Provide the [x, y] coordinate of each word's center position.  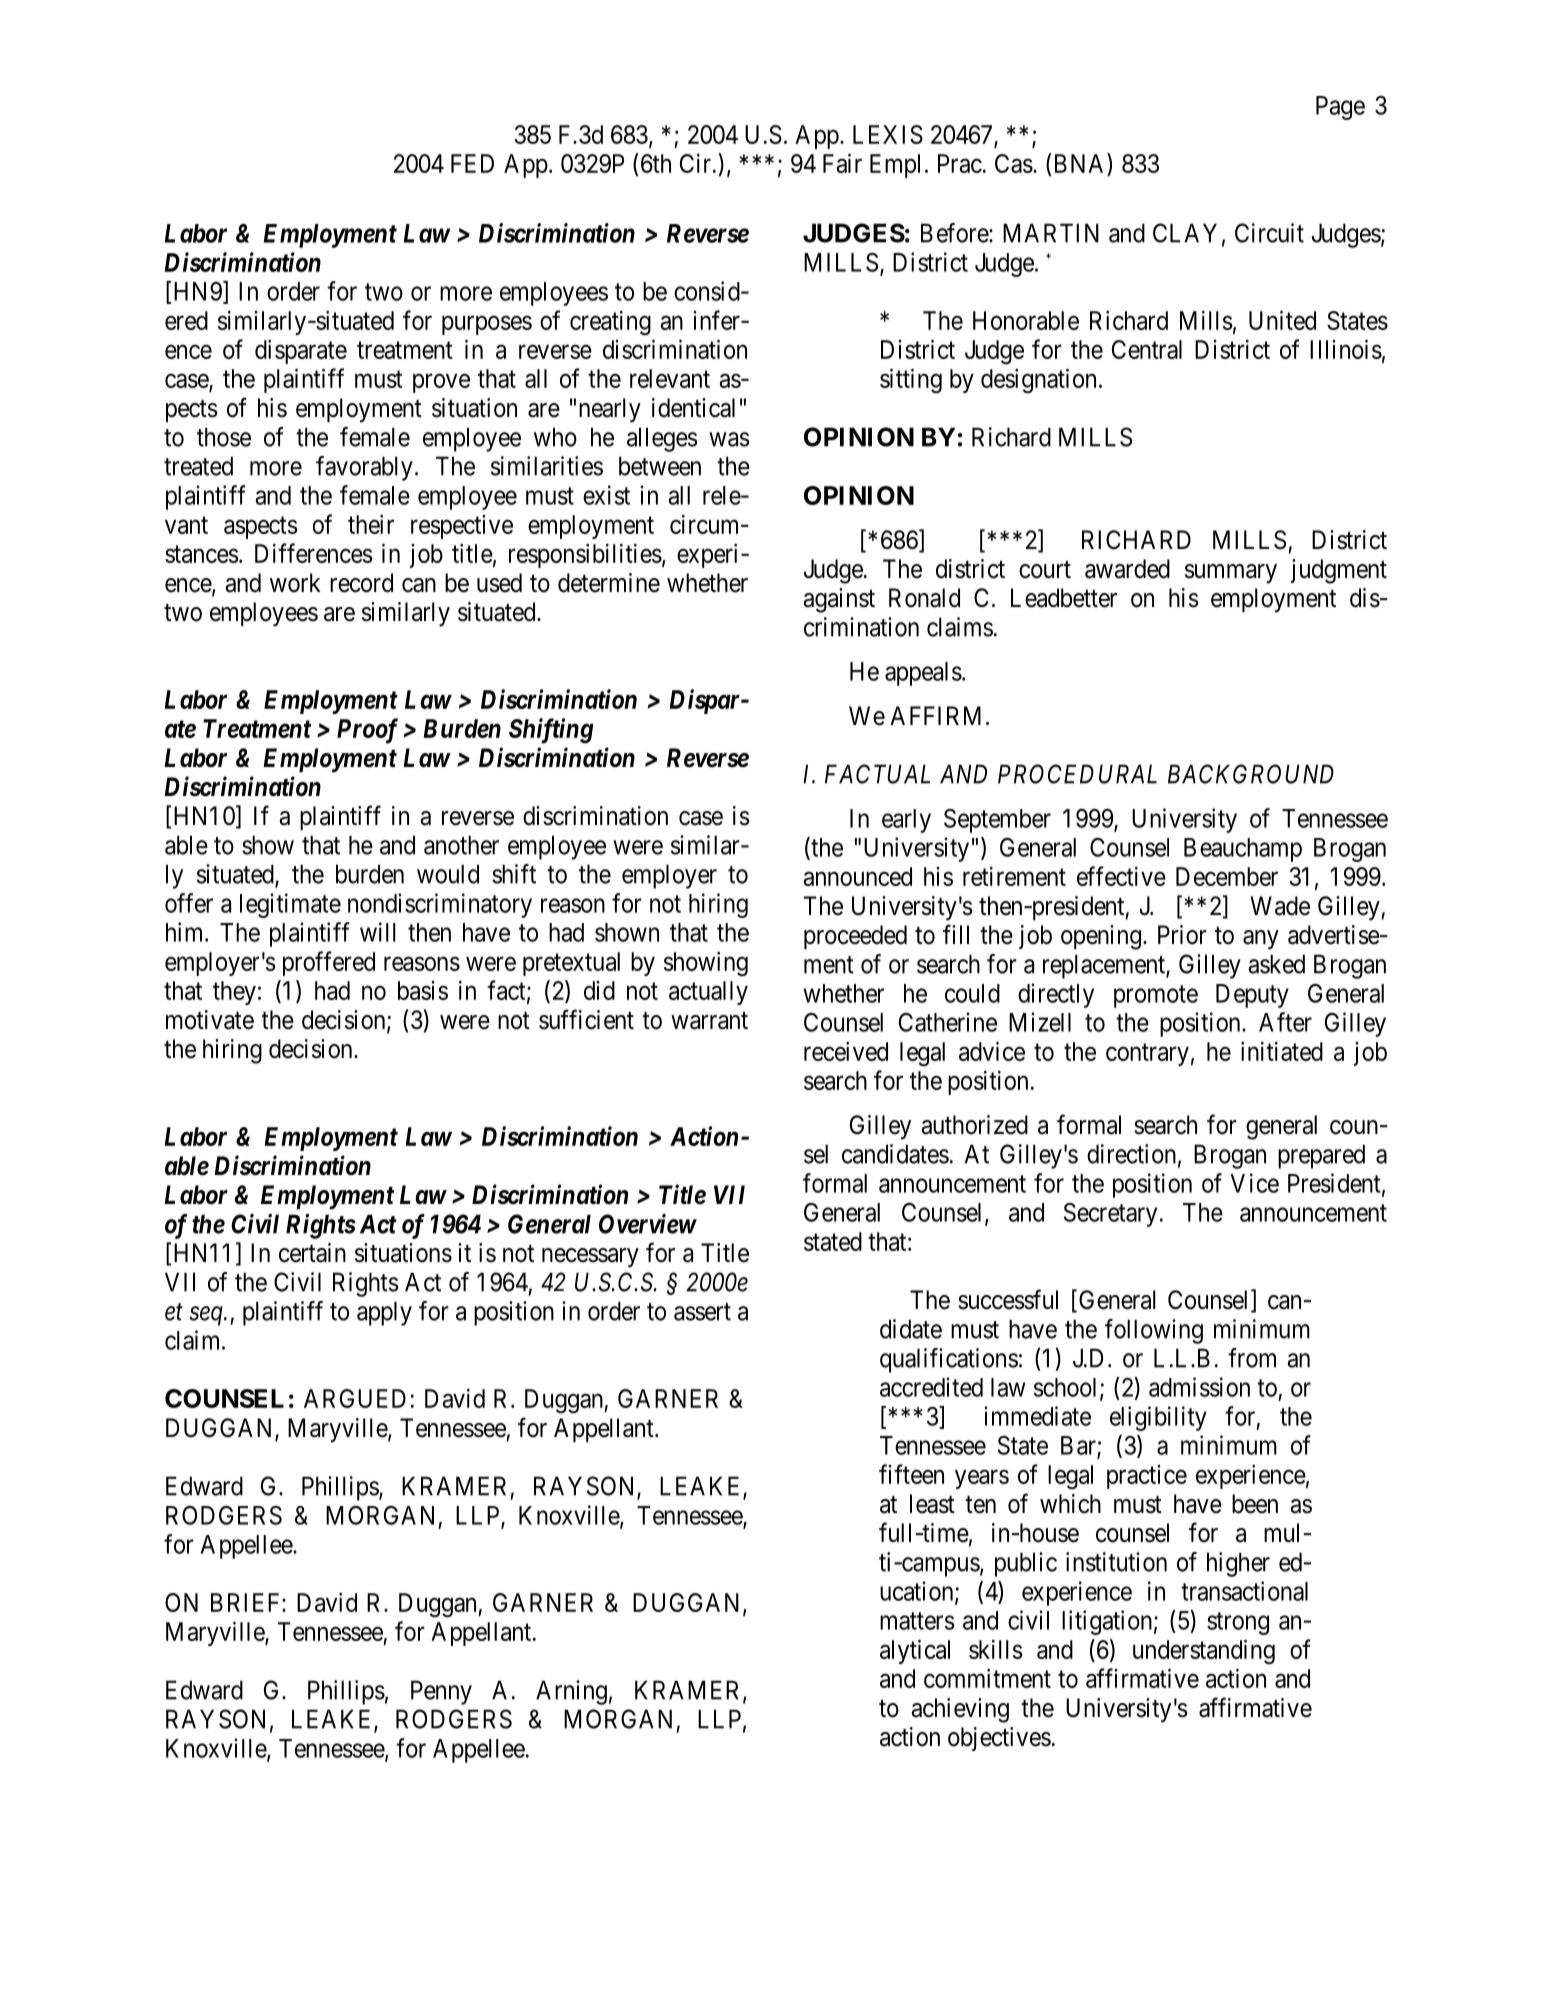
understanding [1204, 1651]
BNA [1079, 163]
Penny [441, 1692]
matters [917, 1621]
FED [472, 163]
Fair [842, 163]
